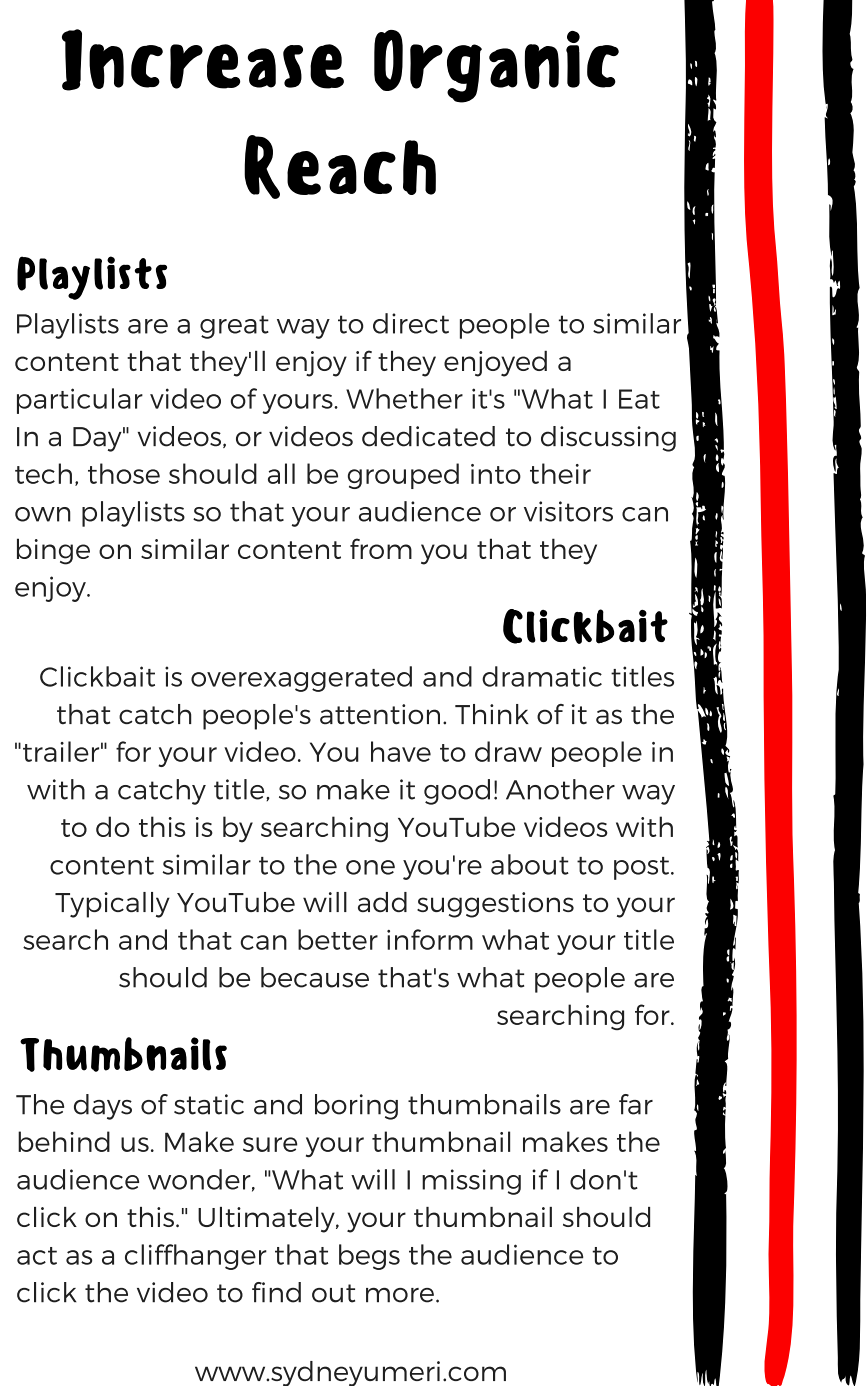 The width and height of the screenshot is (868, 1386). I want to click on act, so click(37, 1256).
